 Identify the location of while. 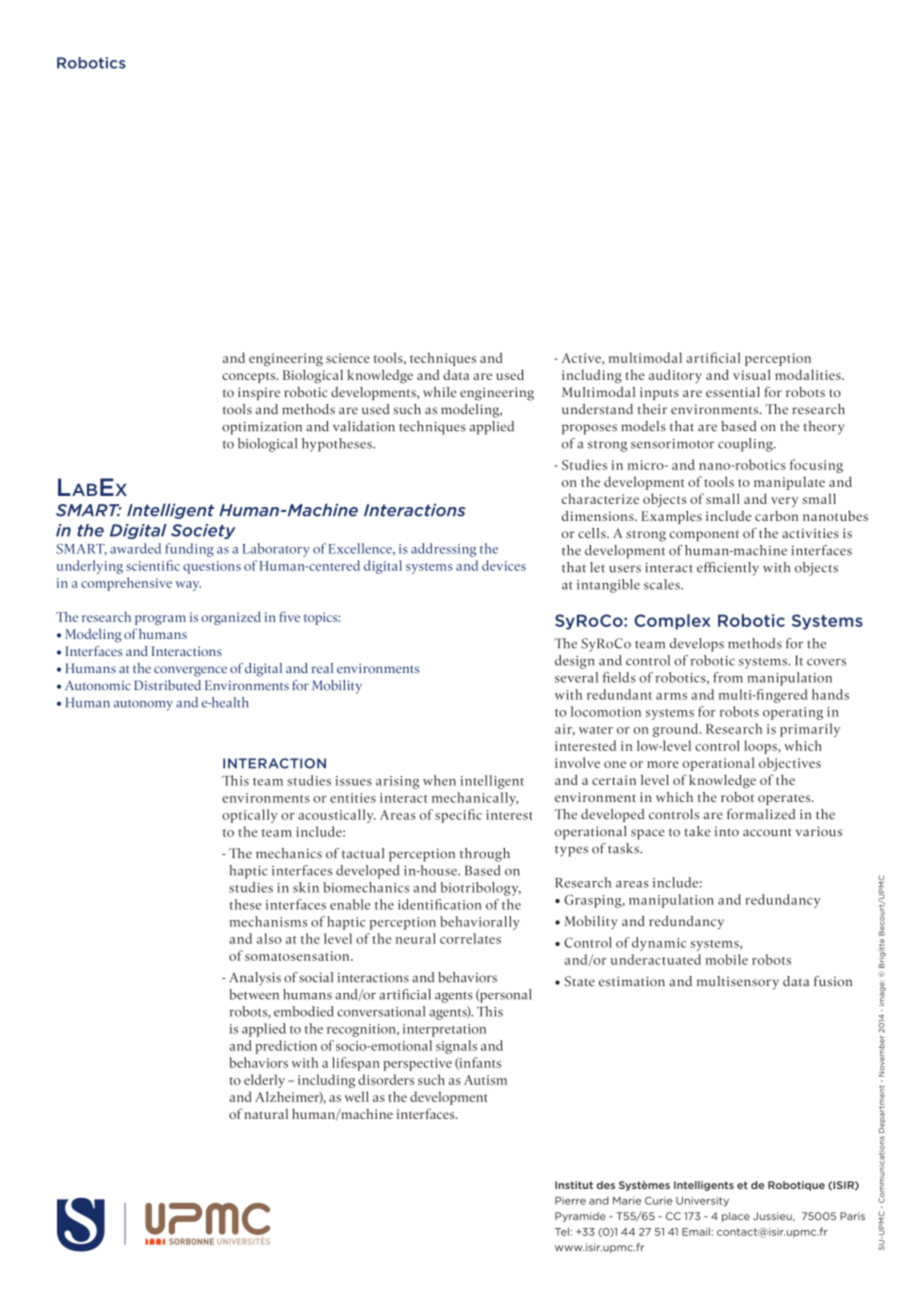
(440, 392).
